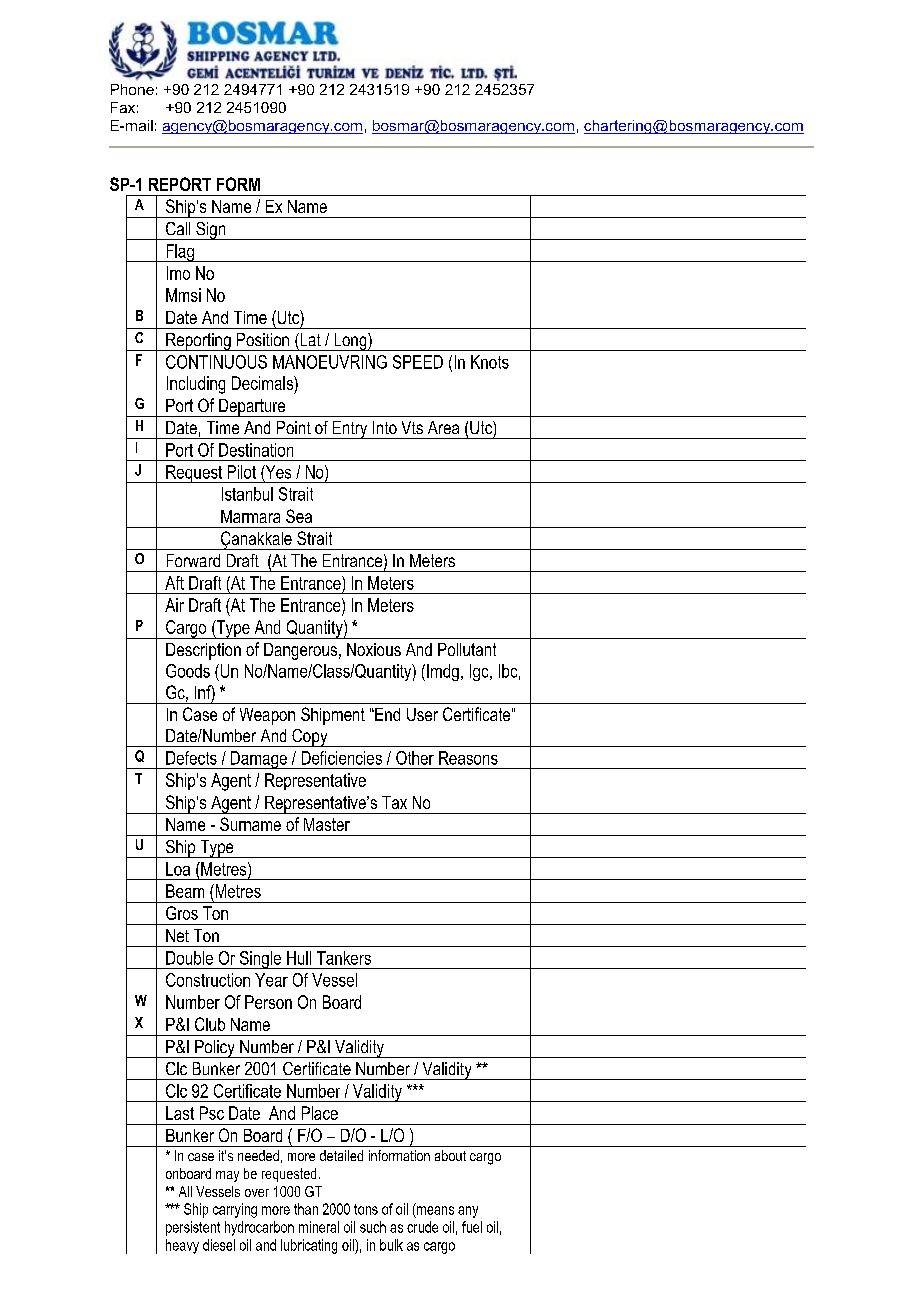 The image size is (924, 1308). Describe the element at coordinates (490, 362) in the image. I see `Knots` at that location.
